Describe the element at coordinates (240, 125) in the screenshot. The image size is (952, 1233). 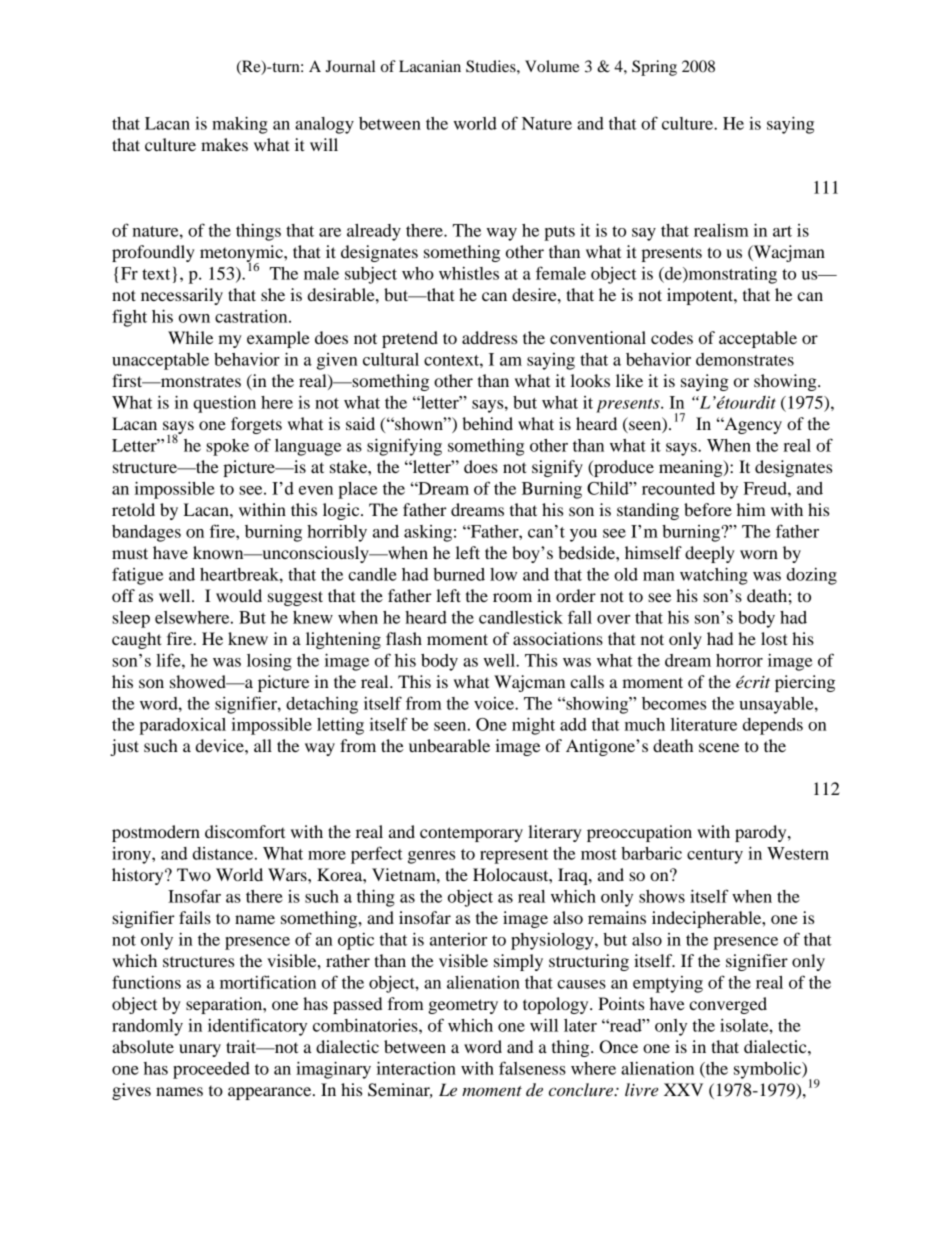
I see `making` at that location.
